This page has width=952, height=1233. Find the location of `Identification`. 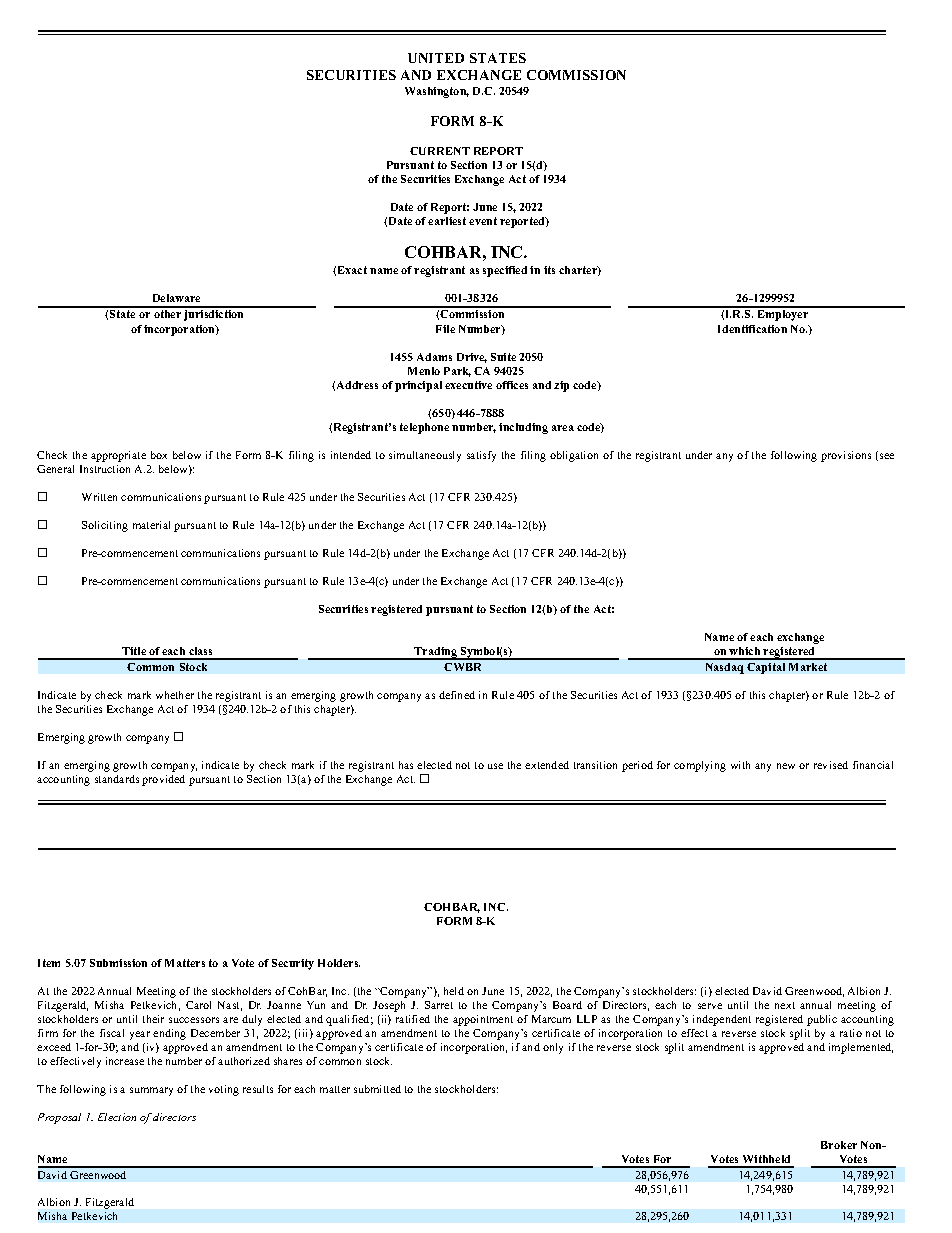

Identification is located at coordinates (752, 329).
